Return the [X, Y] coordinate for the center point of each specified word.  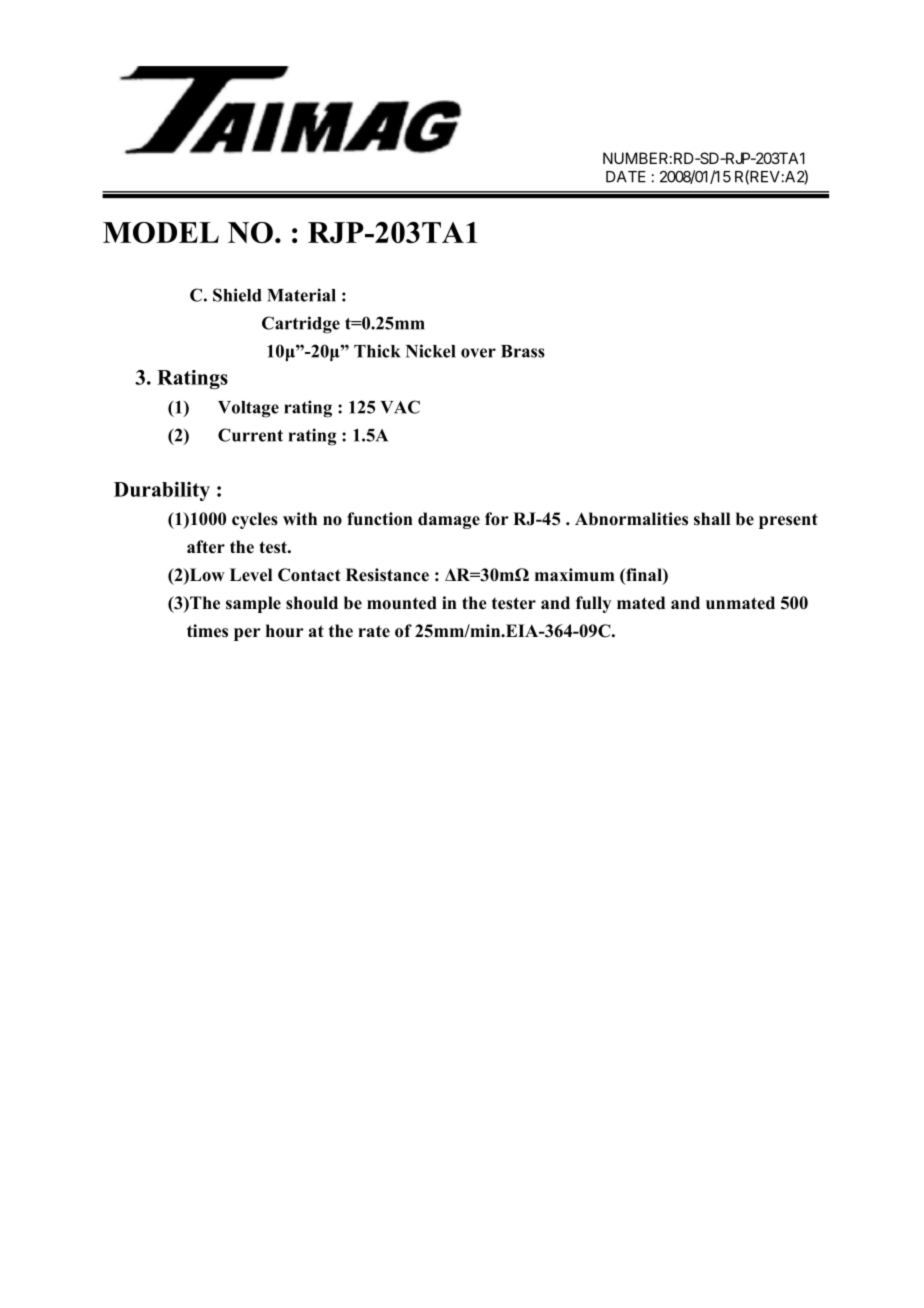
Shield [237, 295]
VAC [400, 407]
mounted [402, 603]
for [497, 519]
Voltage [248, 409]
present [788, 521]
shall [712, 518]
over [478, 353]
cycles [255, 520]
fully [593, 604]
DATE [626, 177]
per [247, 634]
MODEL [161, 232]
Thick [377, 351]
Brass [523, 351]
